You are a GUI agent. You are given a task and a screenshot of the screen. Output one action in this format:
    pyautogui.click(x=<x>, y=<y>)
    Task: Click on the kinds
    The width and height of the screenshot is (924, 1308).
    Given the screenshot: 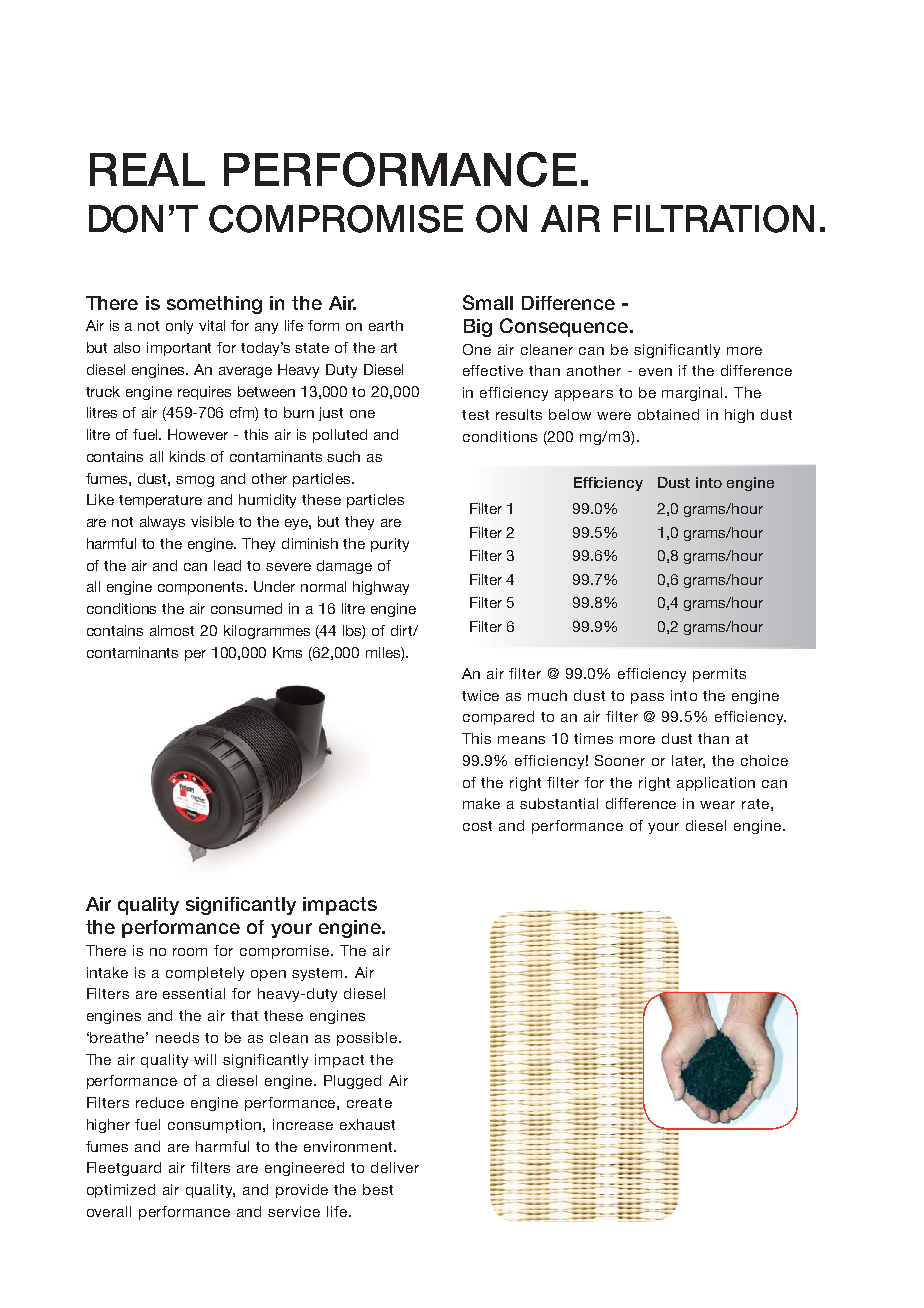 What is the action you would take?
    pyautogui.click(x=187, y=456)
